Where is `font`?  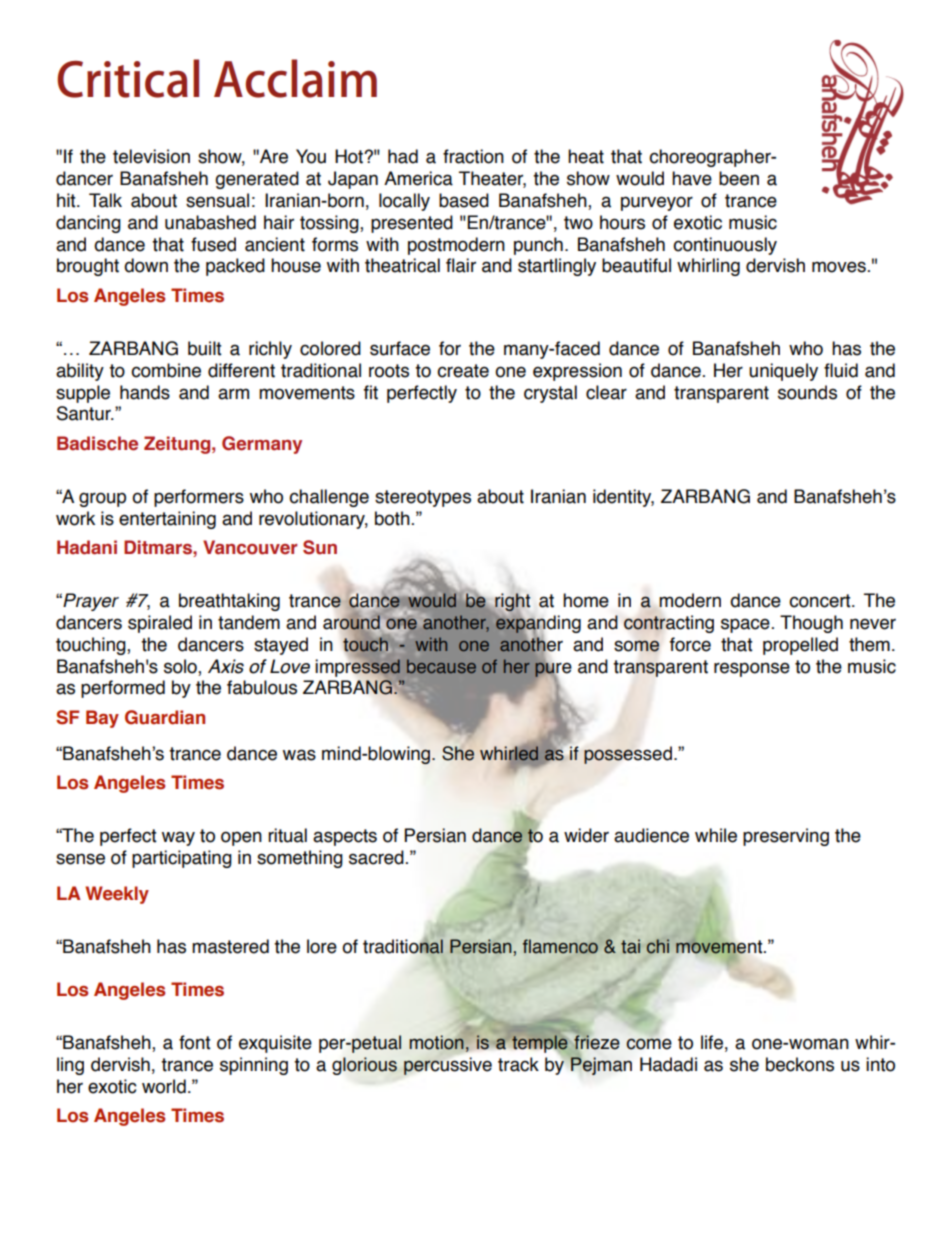 font is located at coordinates (195, 1042).
